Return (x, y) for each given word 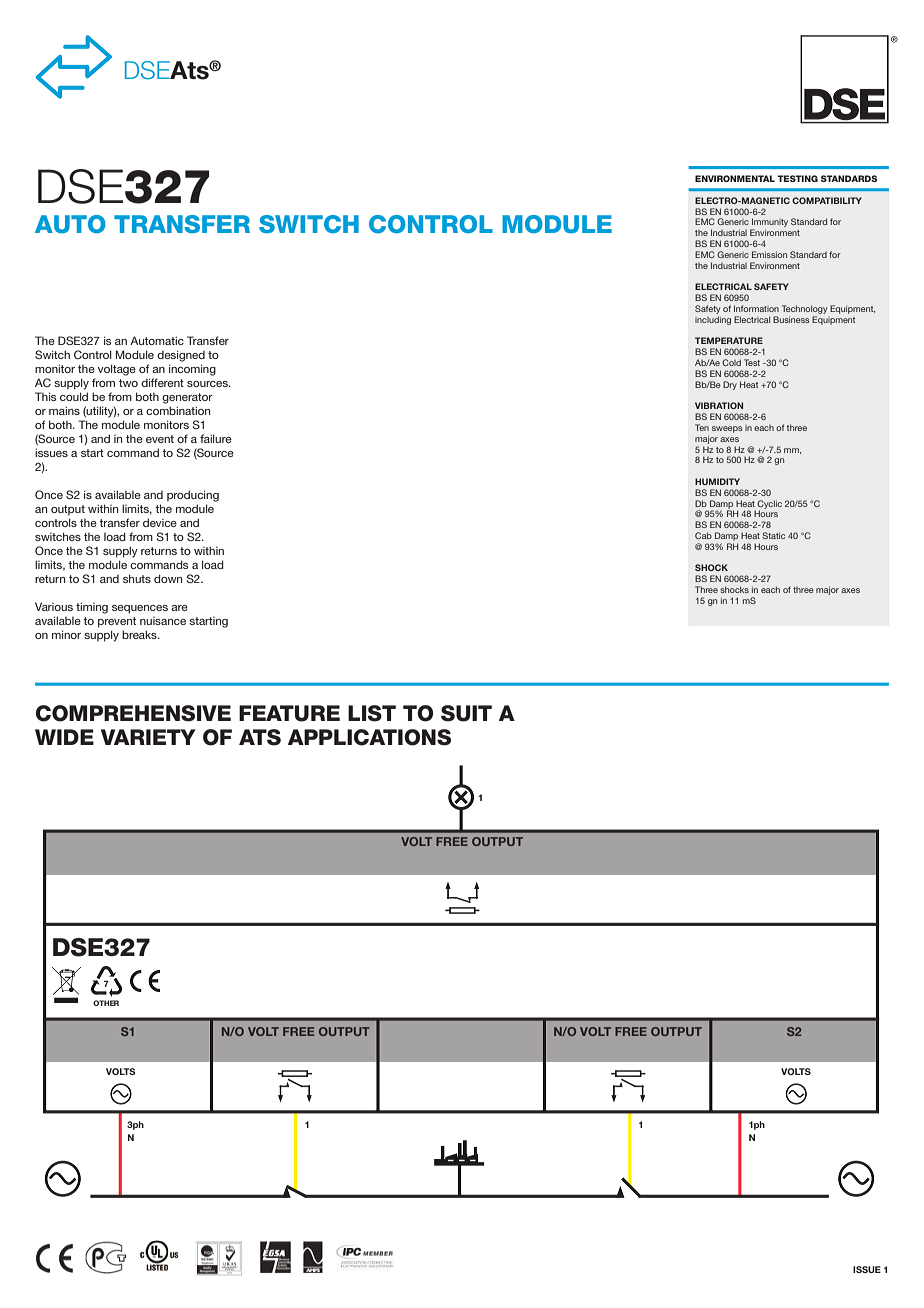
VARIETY (148, 737)
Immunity (769, 224)
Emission (769, 254)
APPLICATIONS (369, 737)
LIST (372, 713)
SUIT (466, 713)
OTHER (106, 1003)
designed (181, 356)
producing (193, 496)
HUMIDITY (717, 481)
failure (216, 438)
